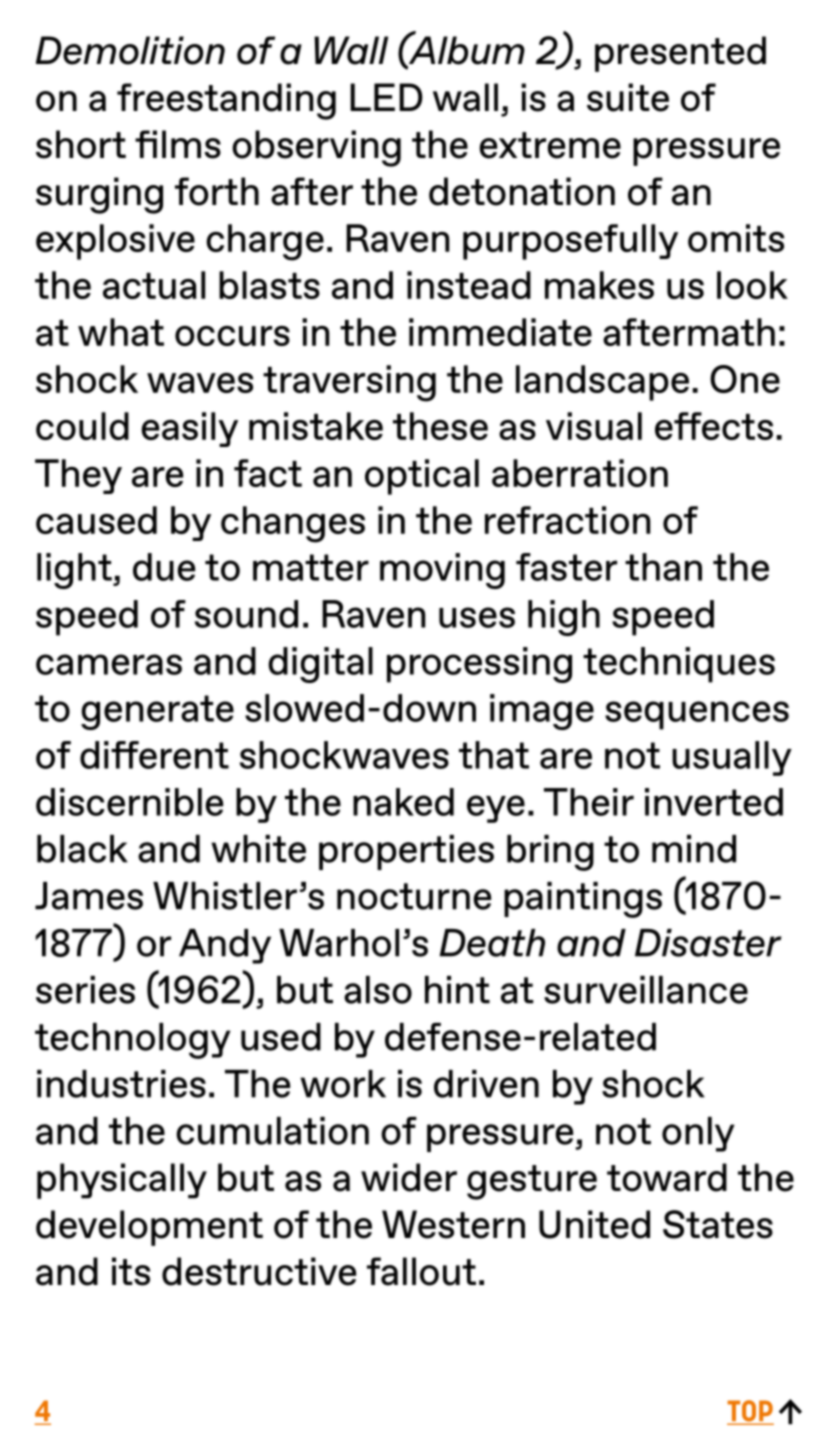  What do you see at coordinates (421, 1271) in the screenshot?
I see `fallout` at bounding box center [421, 1271].
